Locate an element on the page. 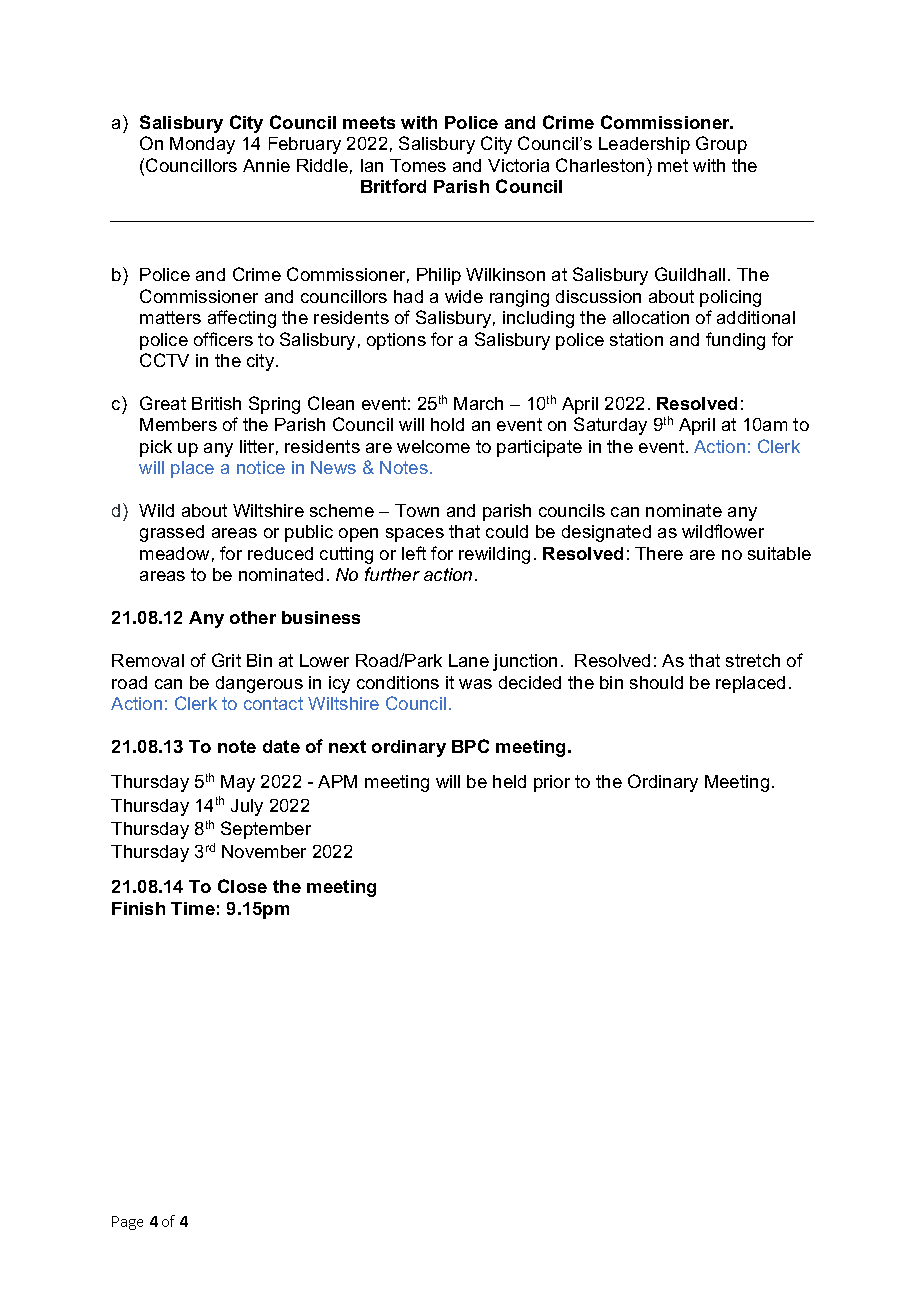 Image resolution: width=924 pixels, height=1308 pixels. held is located at coordinates (509, 781).
